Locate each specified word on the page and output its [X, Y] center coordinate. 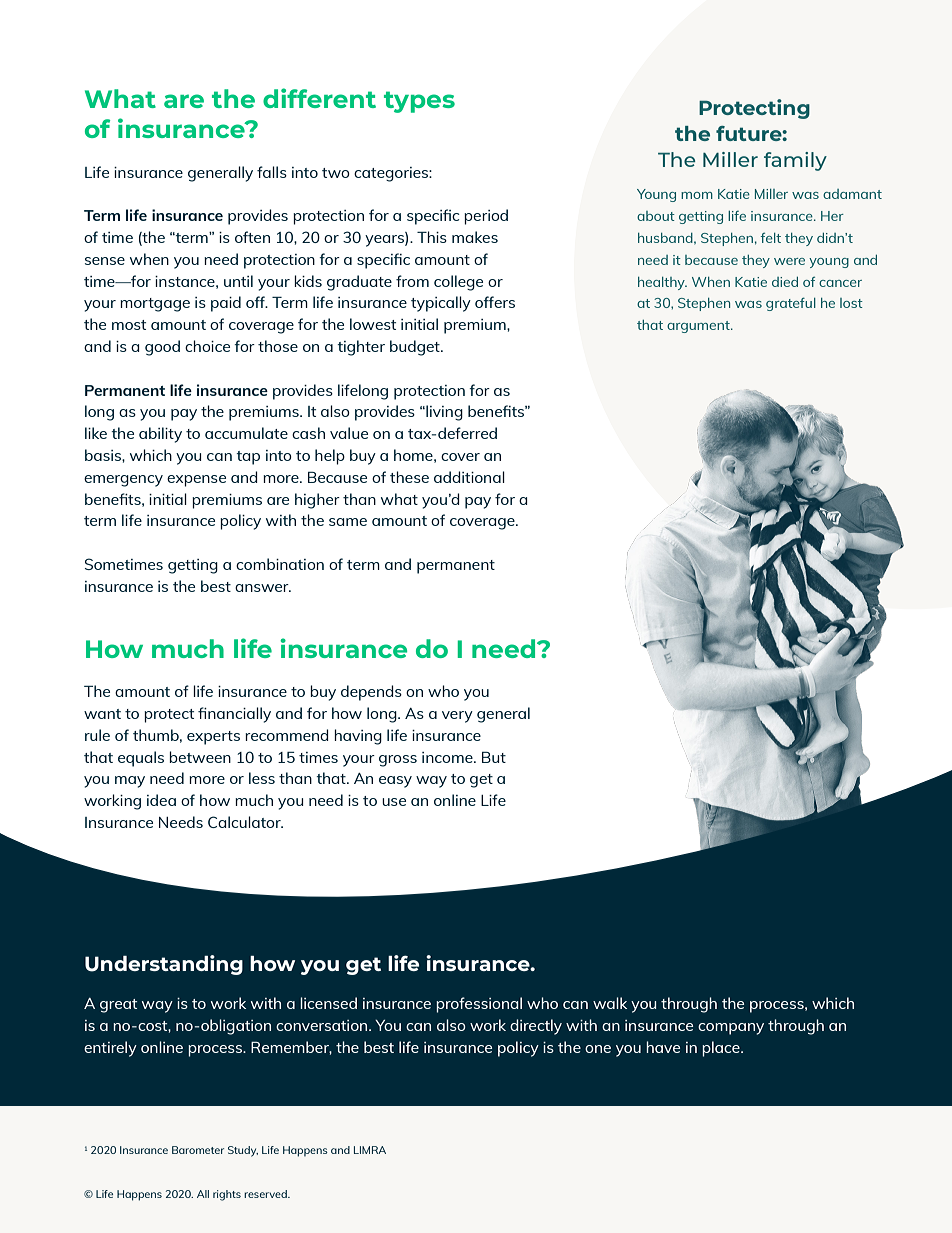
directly [536, 1027]
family [795, 161]
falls [272, 172]
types [419, 102]
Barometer [198, 1150]
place [722, 1049]
